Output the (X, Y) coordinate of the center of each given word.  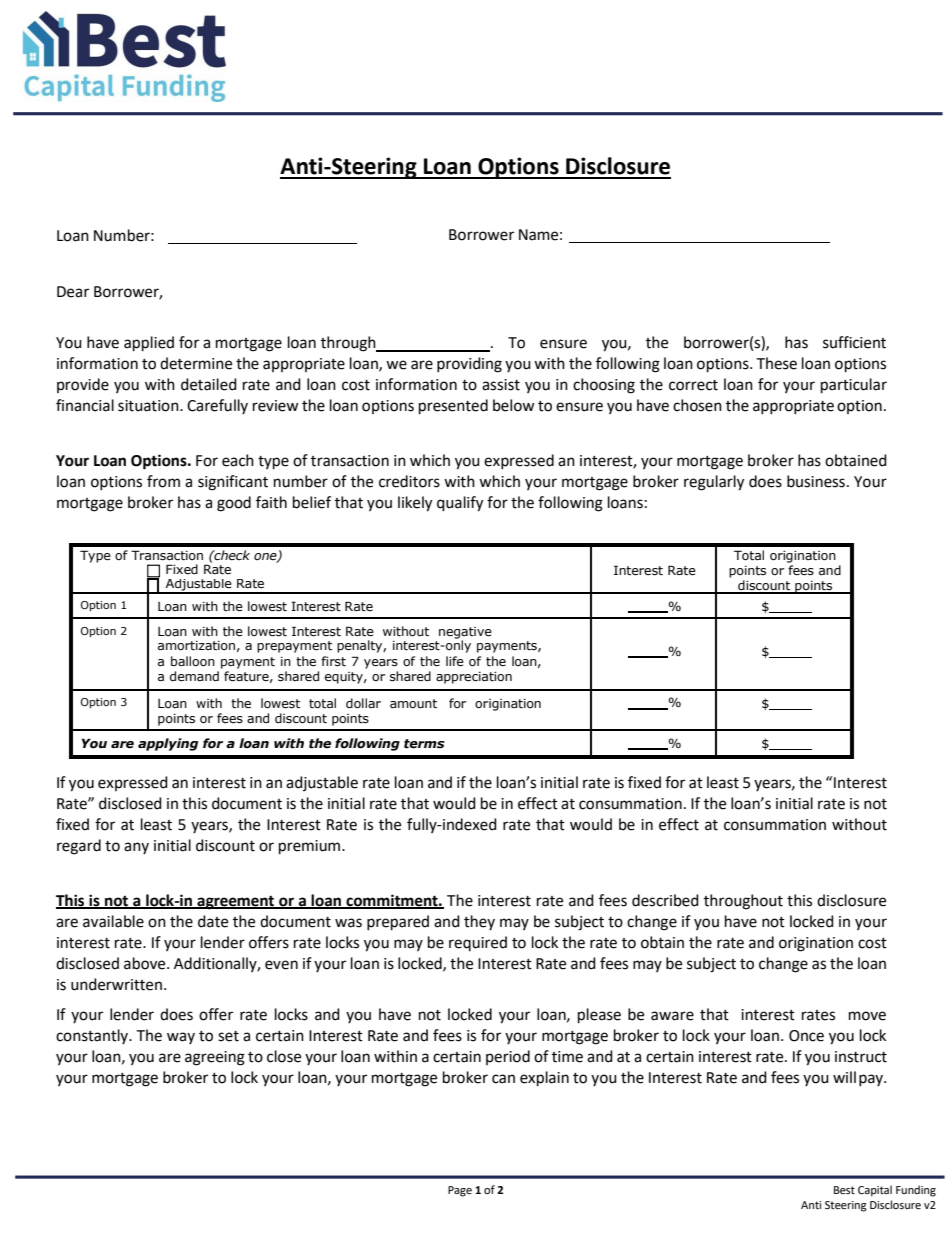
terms (424, 744)
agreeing (215, 1058)
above (146, 963)
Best (844, 1190)
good (234, 504)
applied (149, 344)
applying (168, 744)
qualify (460, 504)
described (665, 900)
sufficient (854, 342)
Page (460, 1191)
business (816, 481)
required (478, 943)
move (867, 1016)
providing (469, 365)
